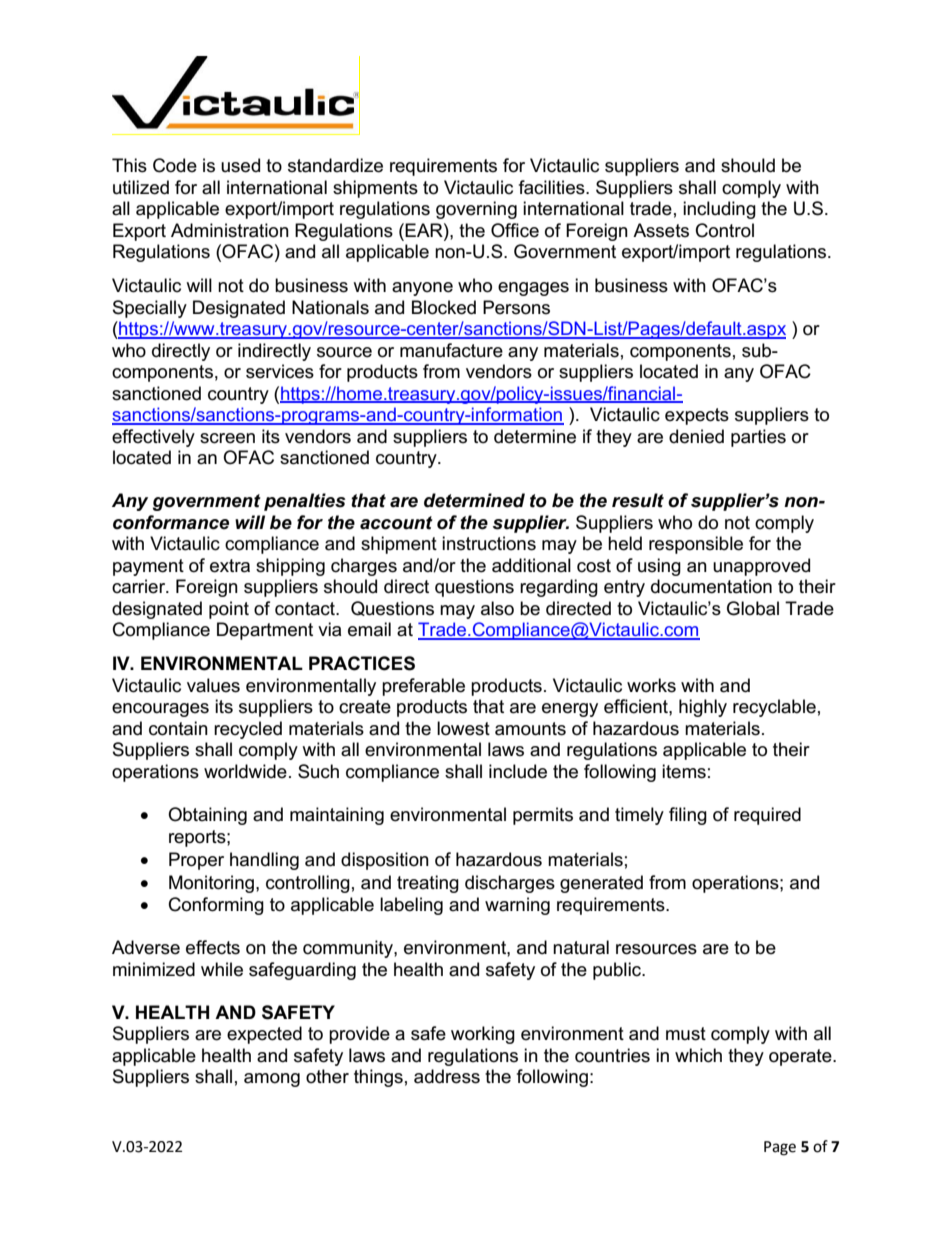 This image has width=952, height=1233. I want to click on including, so click(719, 210).
